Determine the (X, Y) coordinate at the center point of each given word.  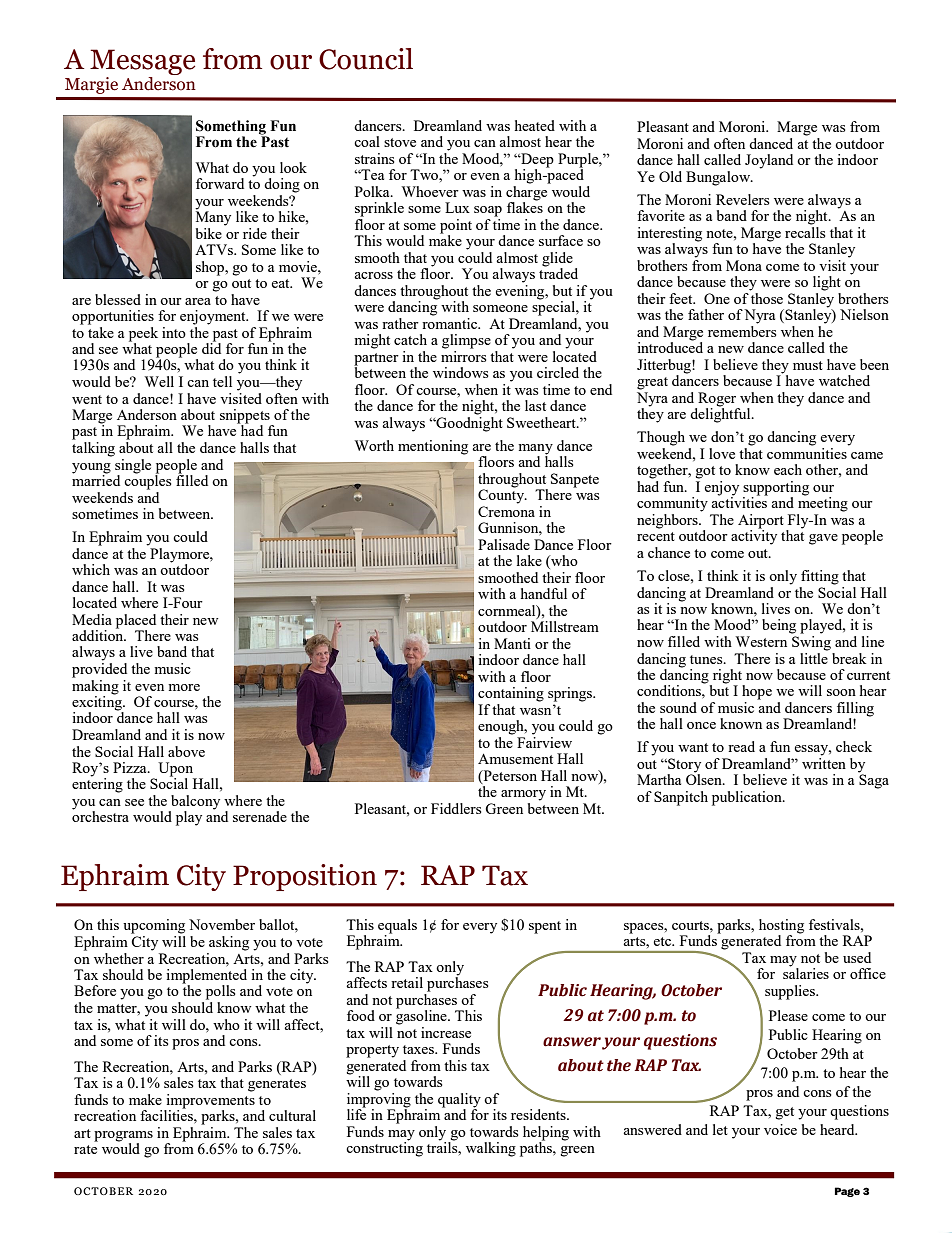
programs (123, 1136)
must (808, 365)
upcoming (154, 926)
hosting (781, 926)
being (779, 626)
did (211, 347)
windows (460, 372)
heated (535, 125)
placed (136, 621)
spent (545, 927)
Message (142, 63)
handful (544, 593)
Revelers (742, 199)
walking (491, 1149)
